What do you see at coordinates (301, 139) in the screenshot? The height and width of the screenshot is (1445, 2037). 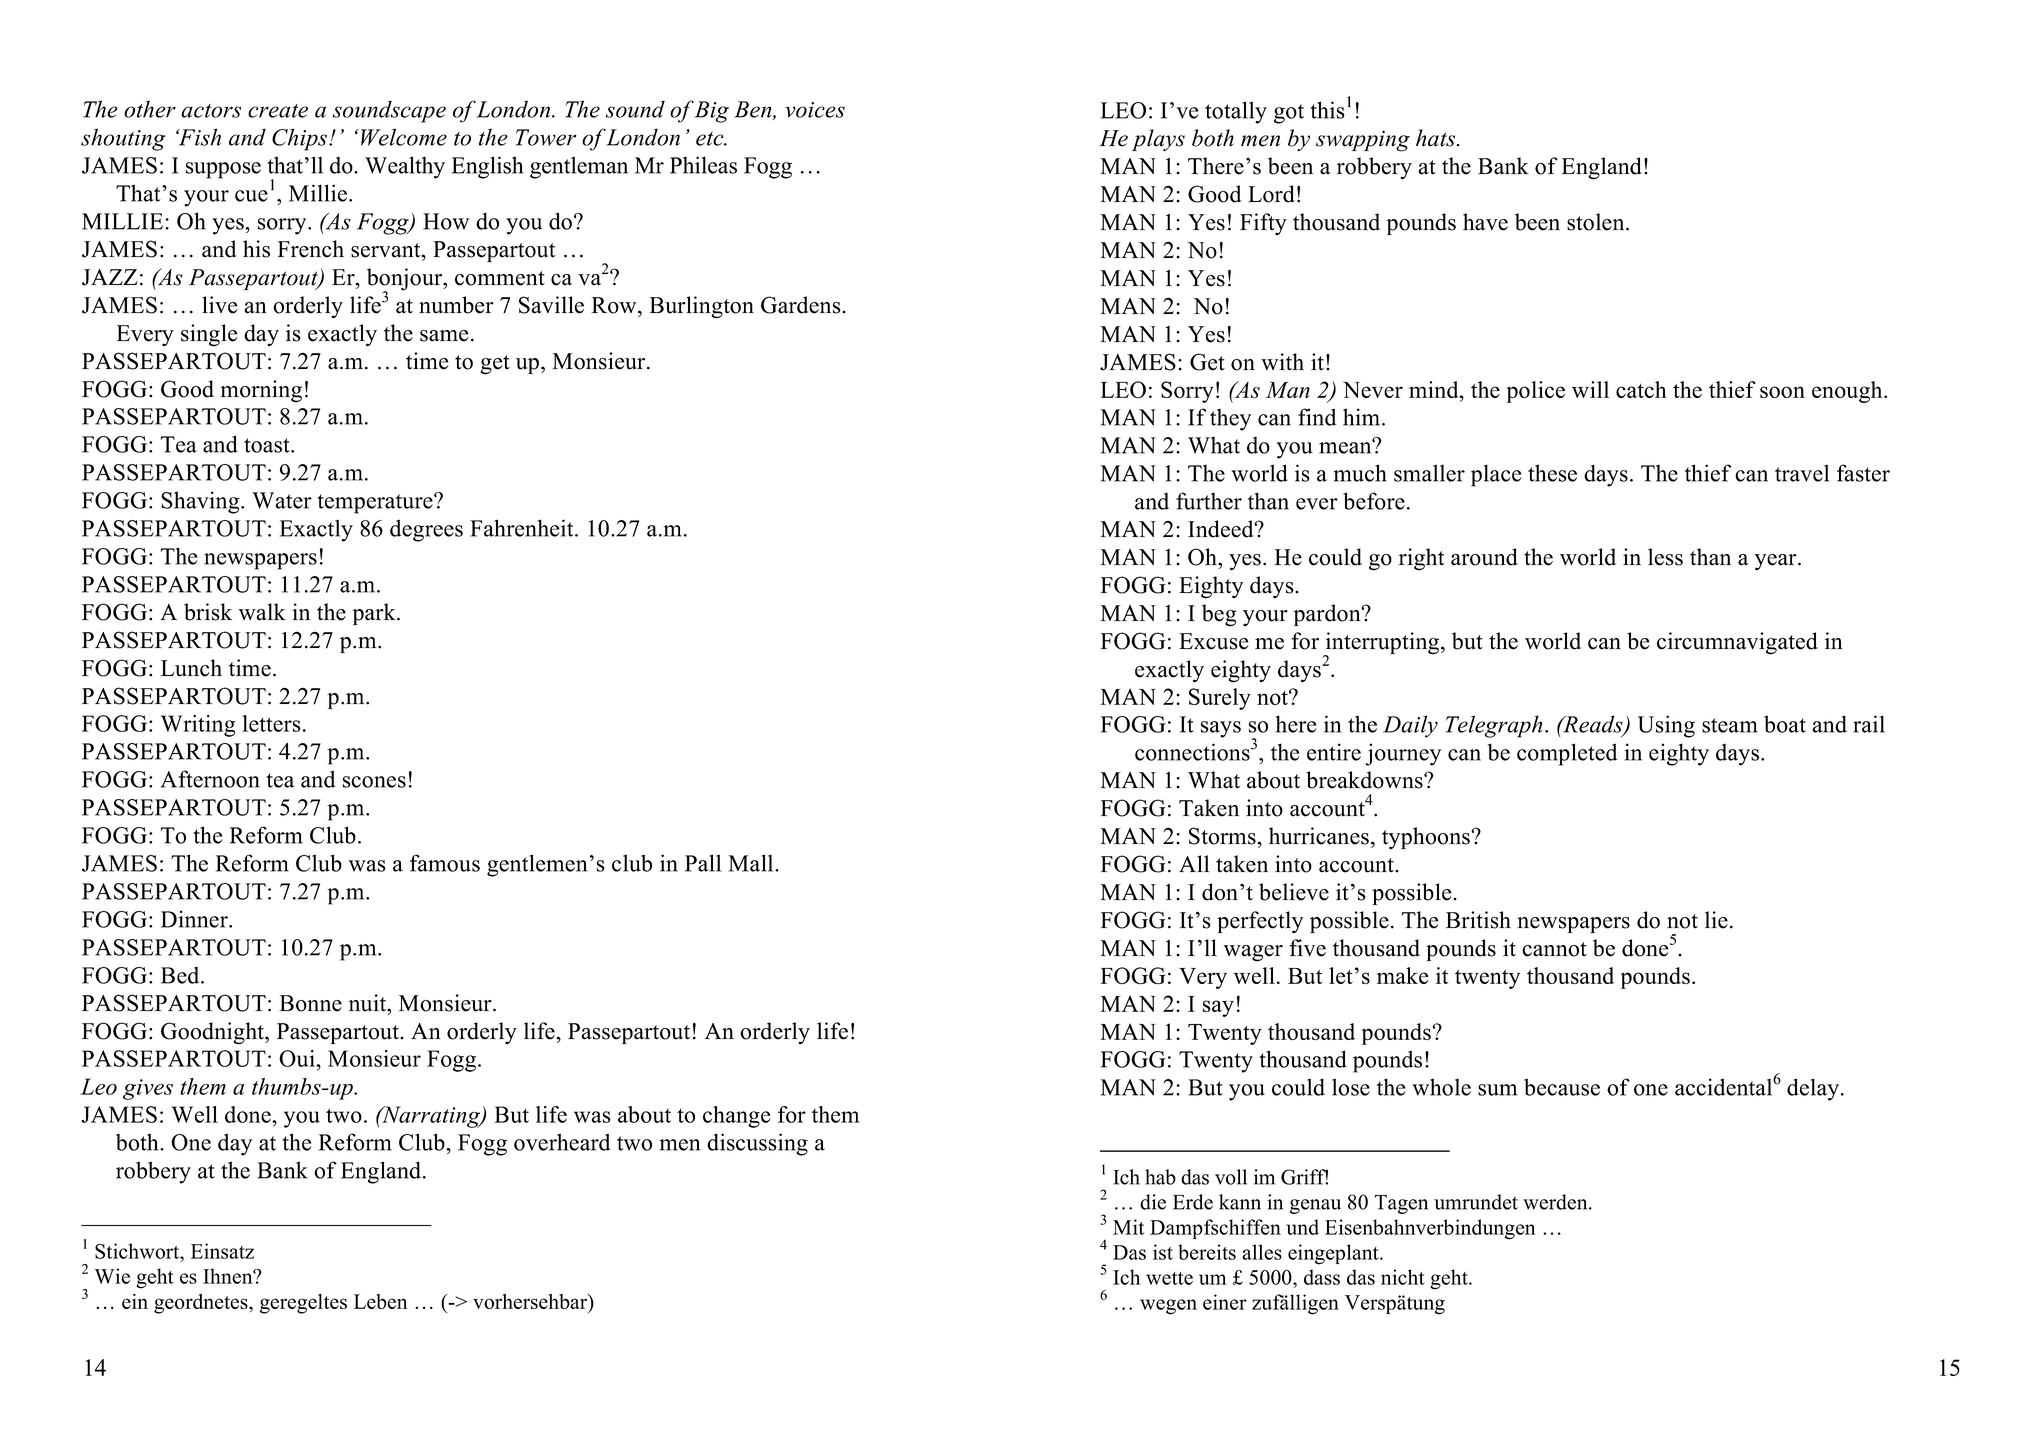 I see `Chips` at bounding box center [301, 139].
